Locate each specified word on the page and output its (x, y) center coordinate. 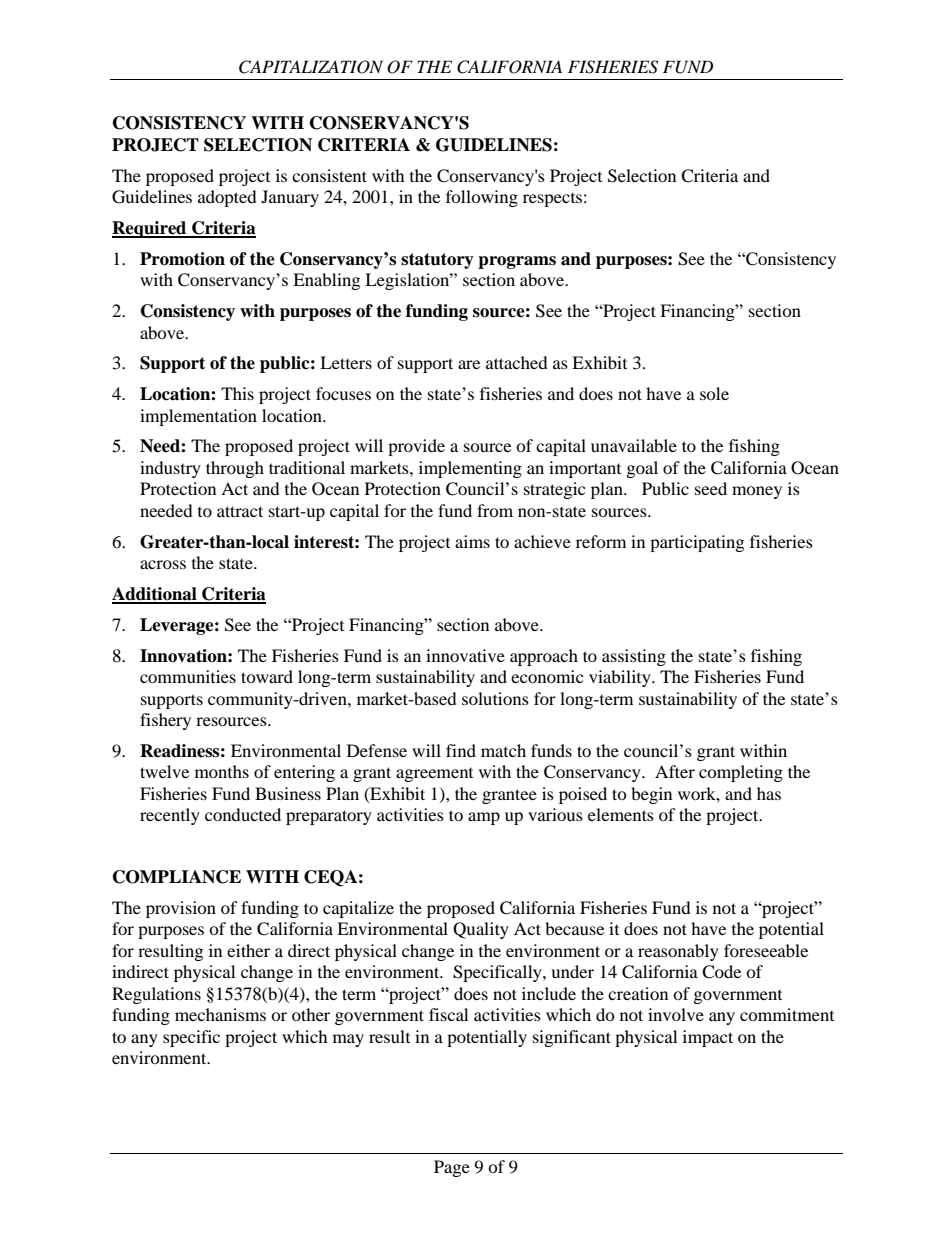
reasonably (678, 952)
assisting (634, 657)
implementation (198, 417)
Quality (481, 930)
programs (517, 262)
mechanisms (220, 1014)
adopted (227, 198)
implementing (470, 469)
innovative (465, 655)
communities (188, 676)
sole (714, 393)
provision (181, 909)
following (482, 198)
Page (452, 1168)
